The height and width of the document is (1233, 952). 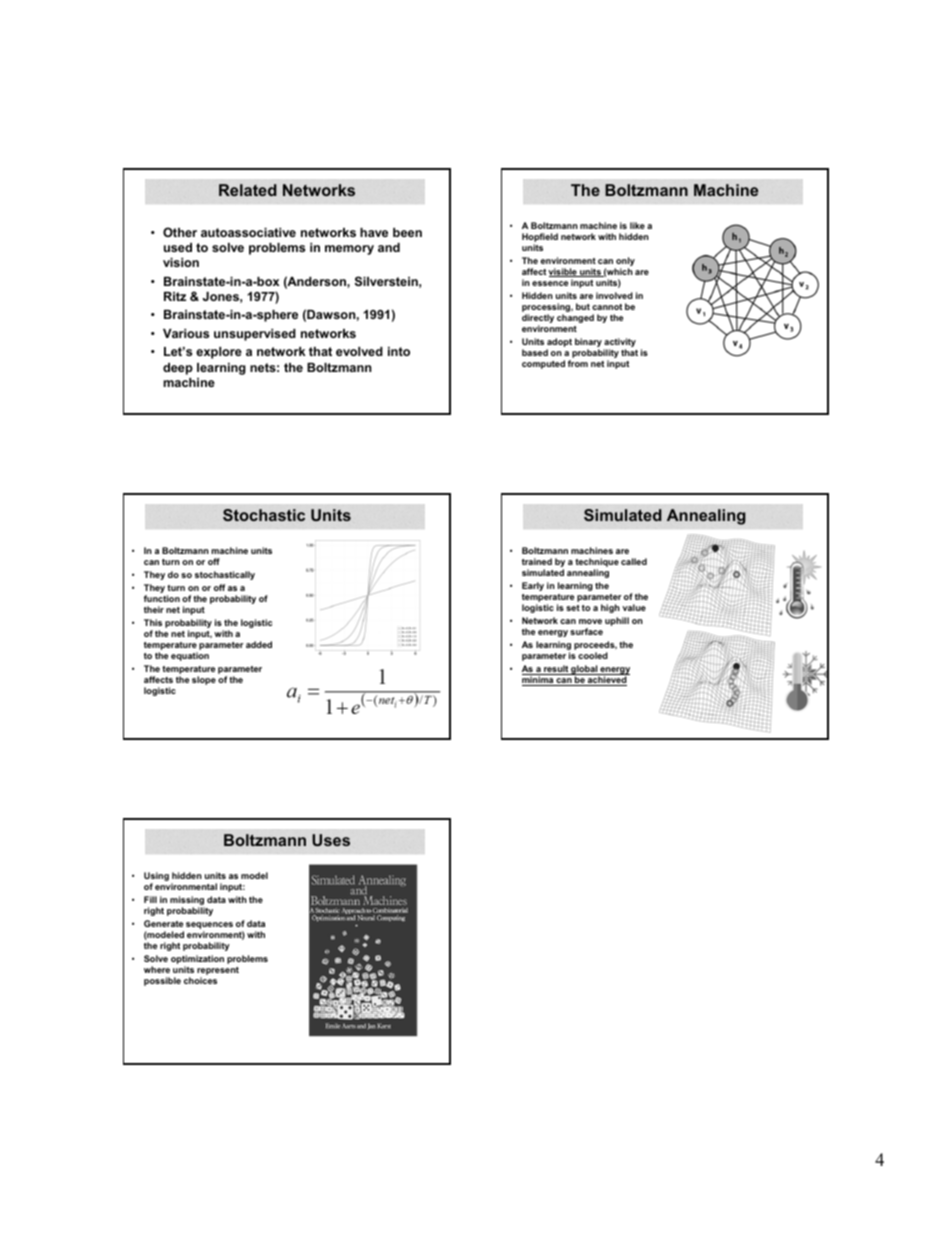 What do you see at coordinates (331, 840) in the document?
I see `Uses` at bounding box center [331, 840].
